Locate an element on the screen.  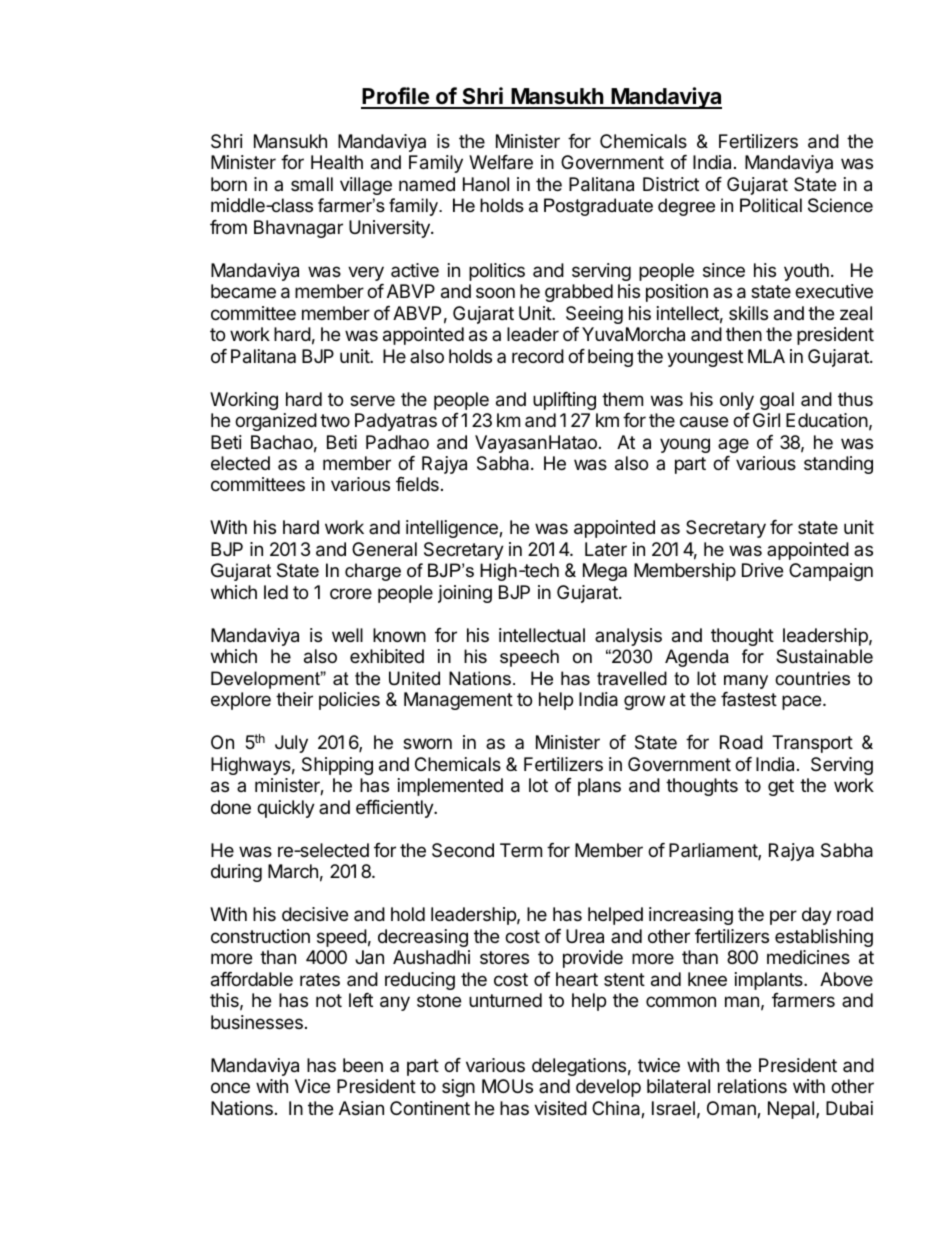
visited is located at coordinates (560, 1108).
